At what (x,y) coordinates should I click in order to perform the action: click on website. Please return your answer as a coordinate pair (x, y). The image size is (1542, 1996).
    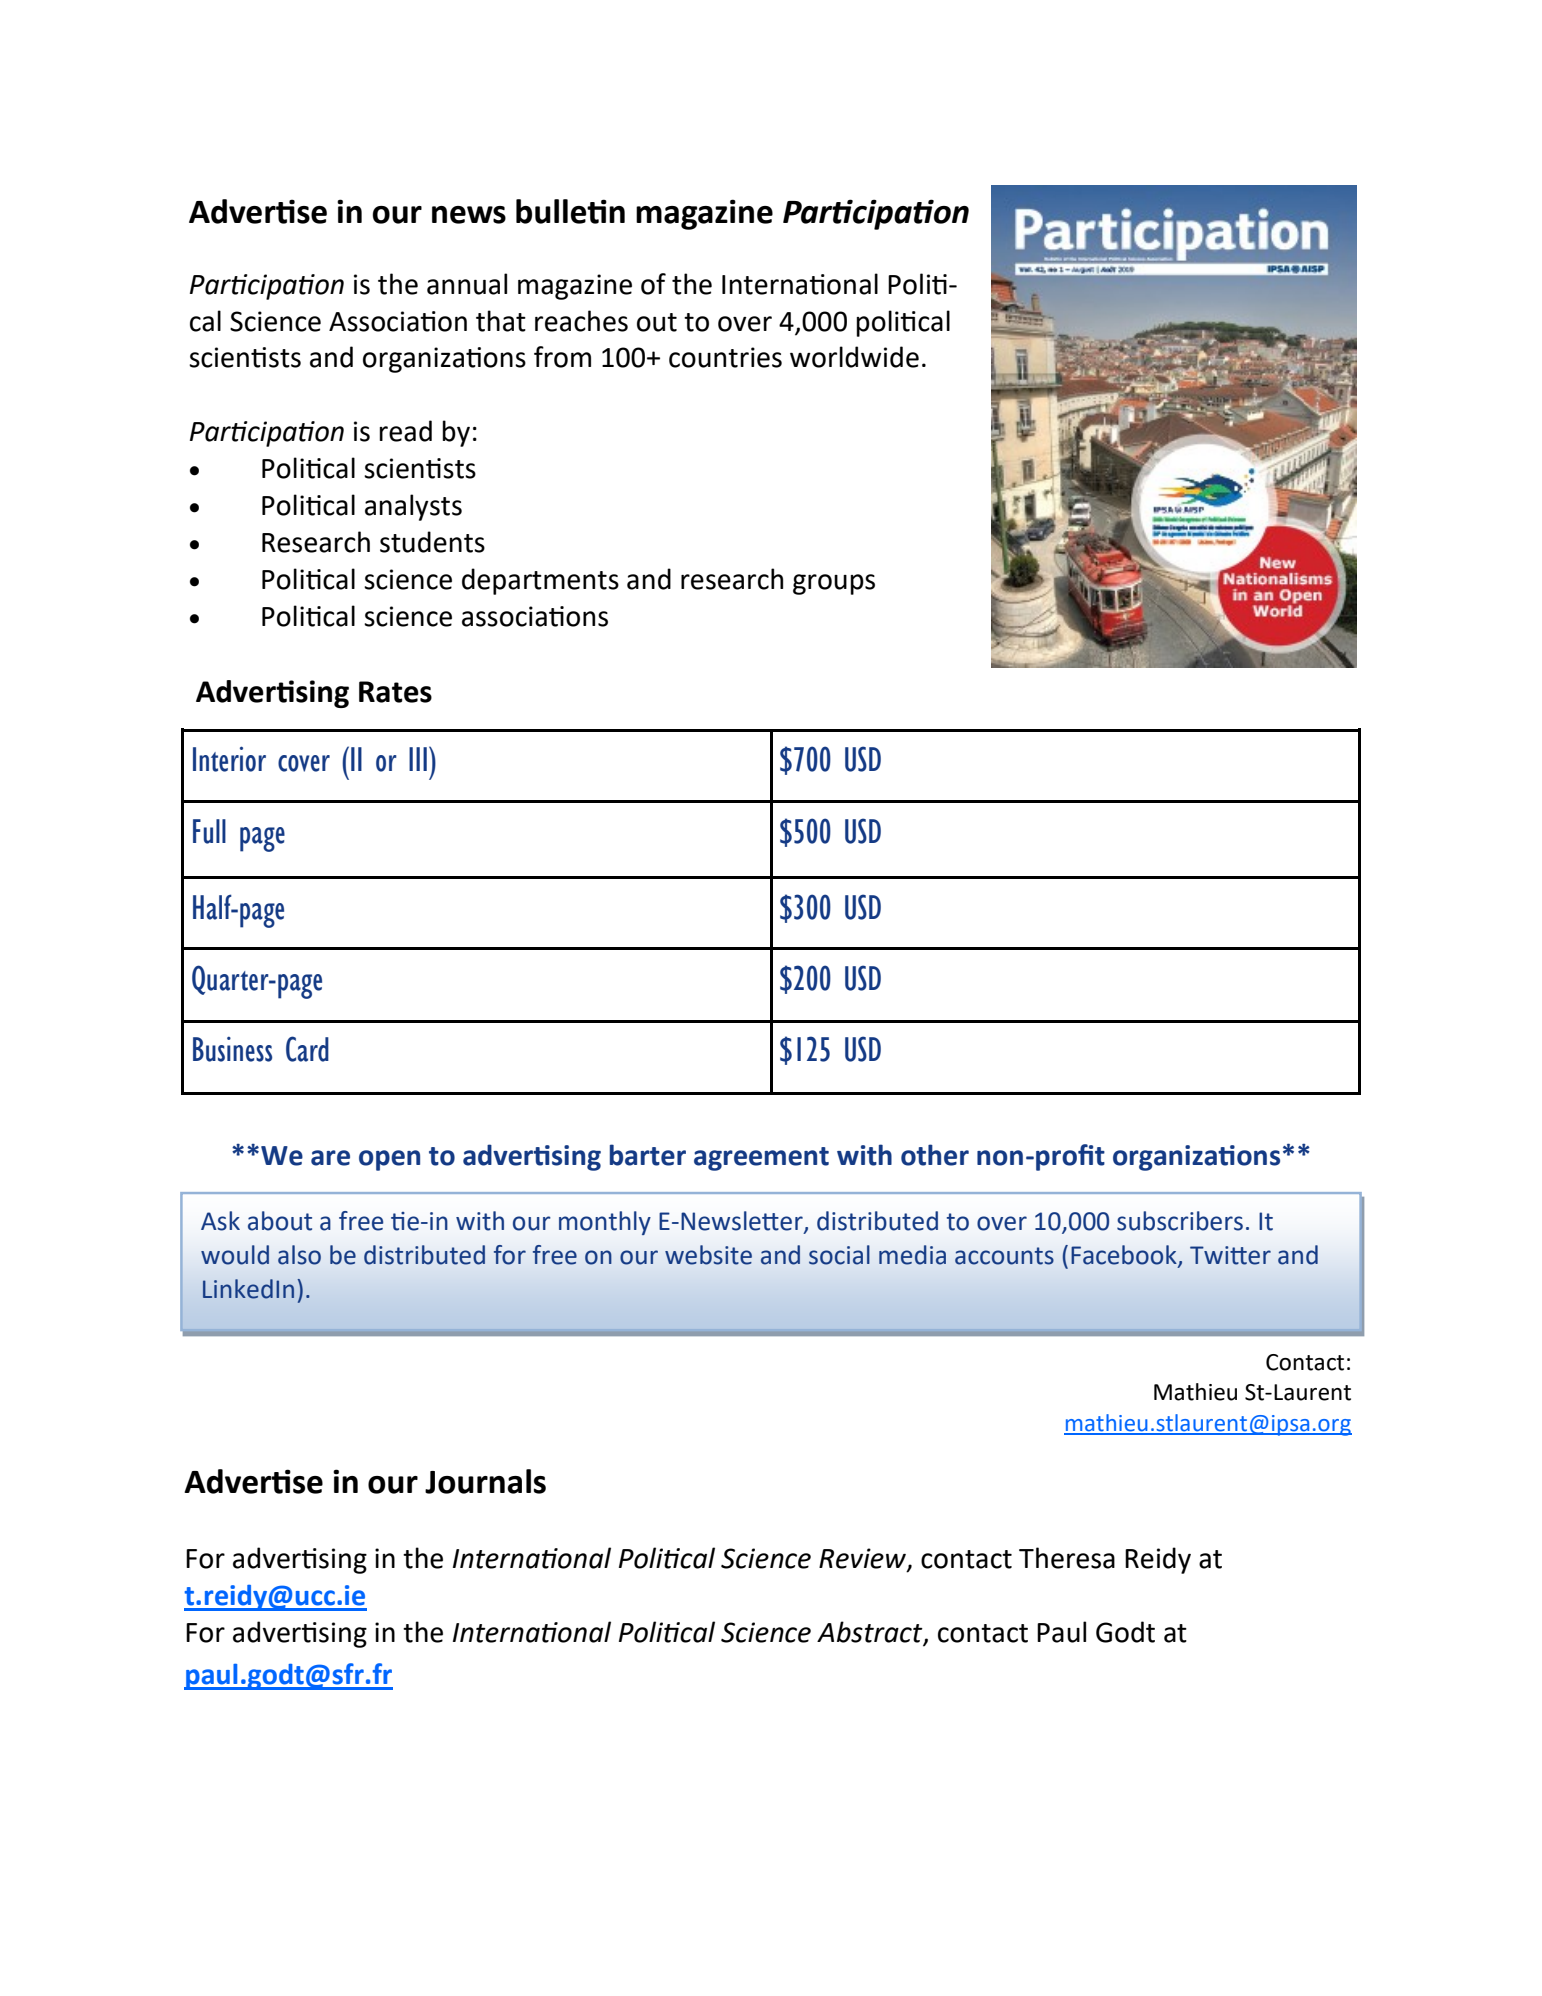
    Looking at the image, I should click on (708, 1255).
